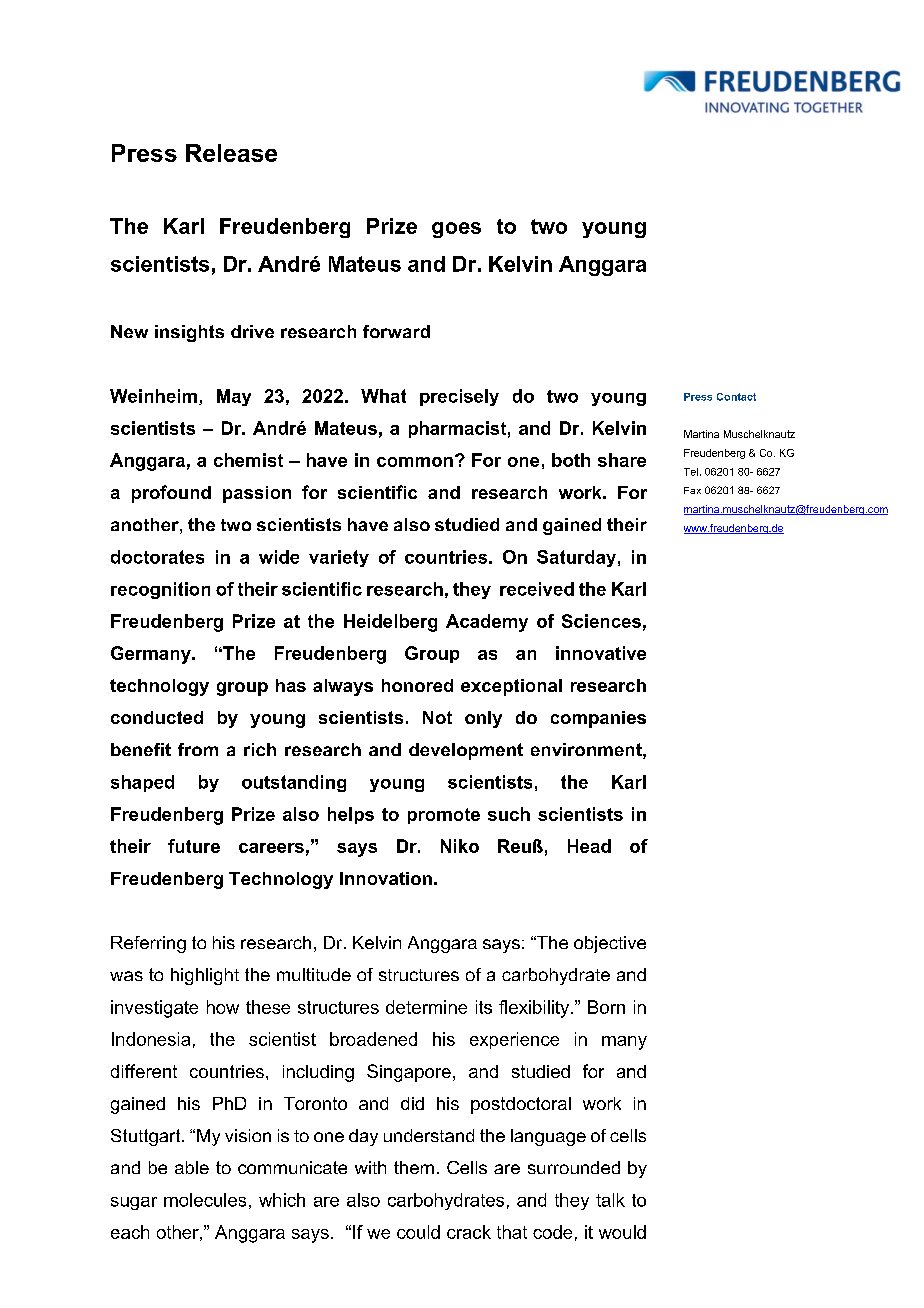 Image resolution: width=924 pixels, height=1308 pixels. Describe the element at coordinates (415, 462) in the screenshot. I see `common` at that location.
